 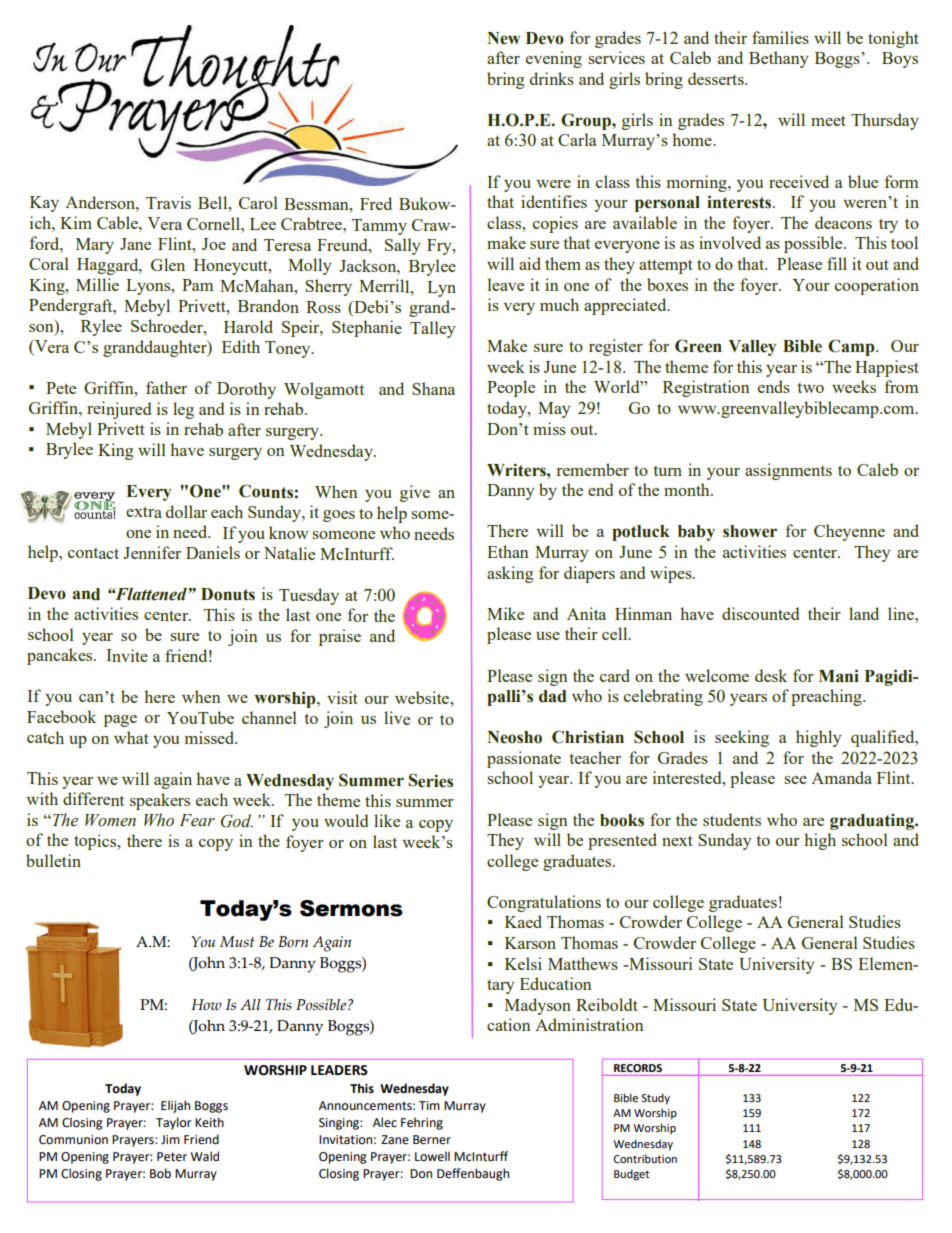 I want to click on topics, so click(x=96, y=842).
